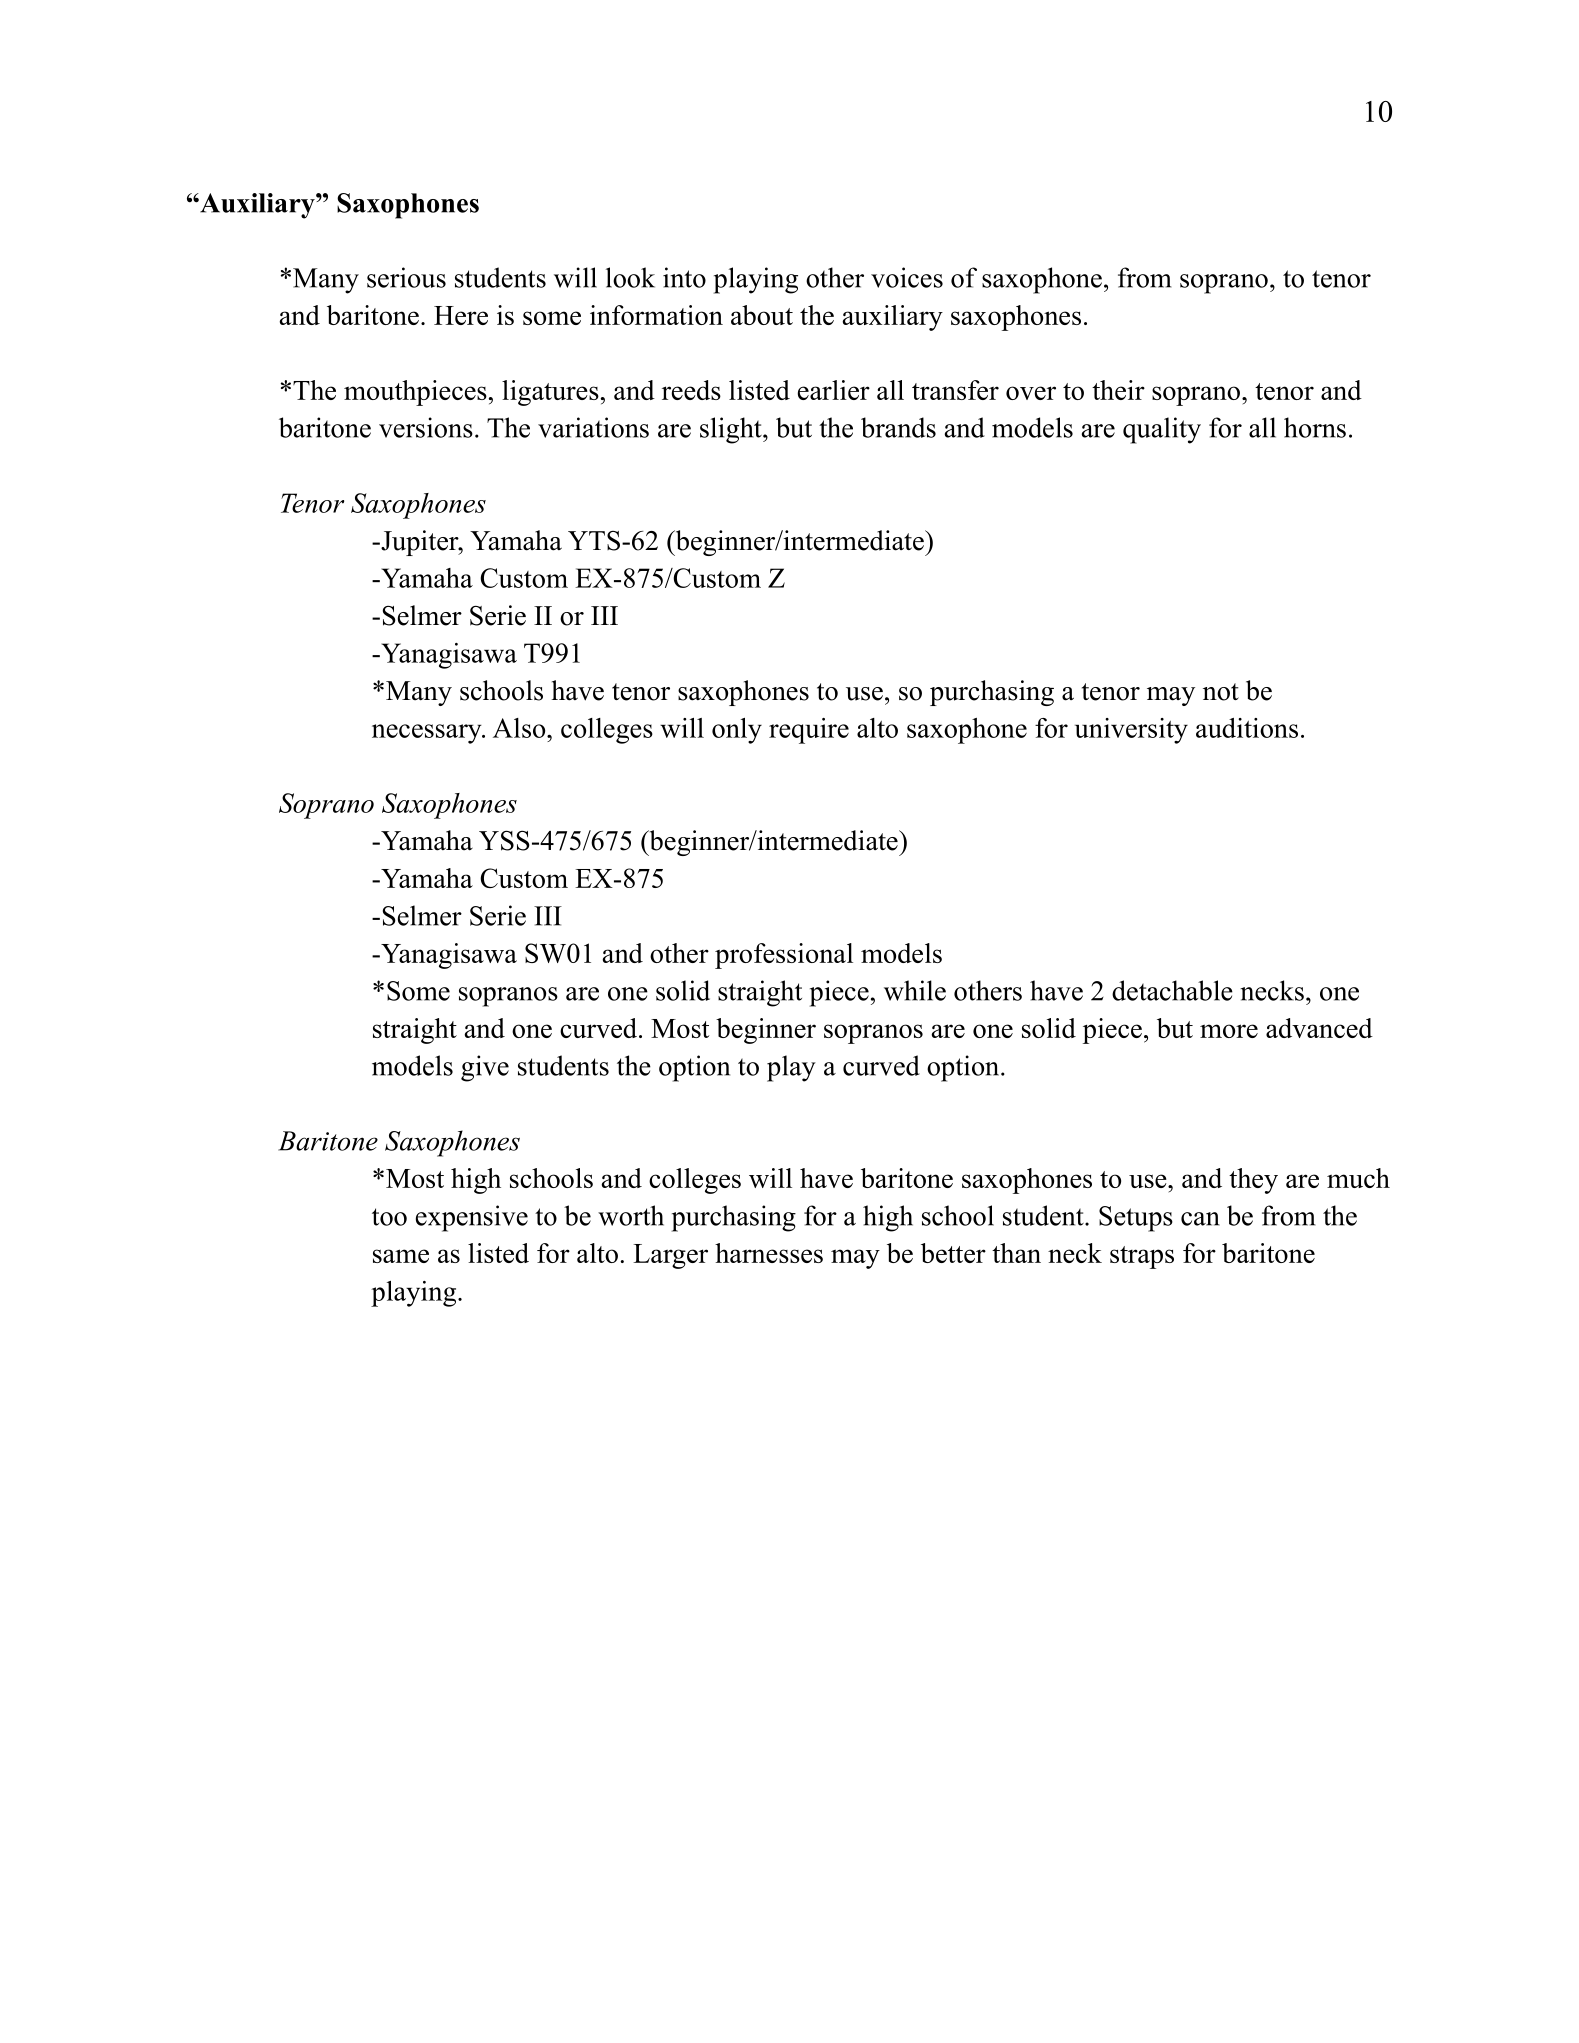  I want to click on while, so click(915, 990).
